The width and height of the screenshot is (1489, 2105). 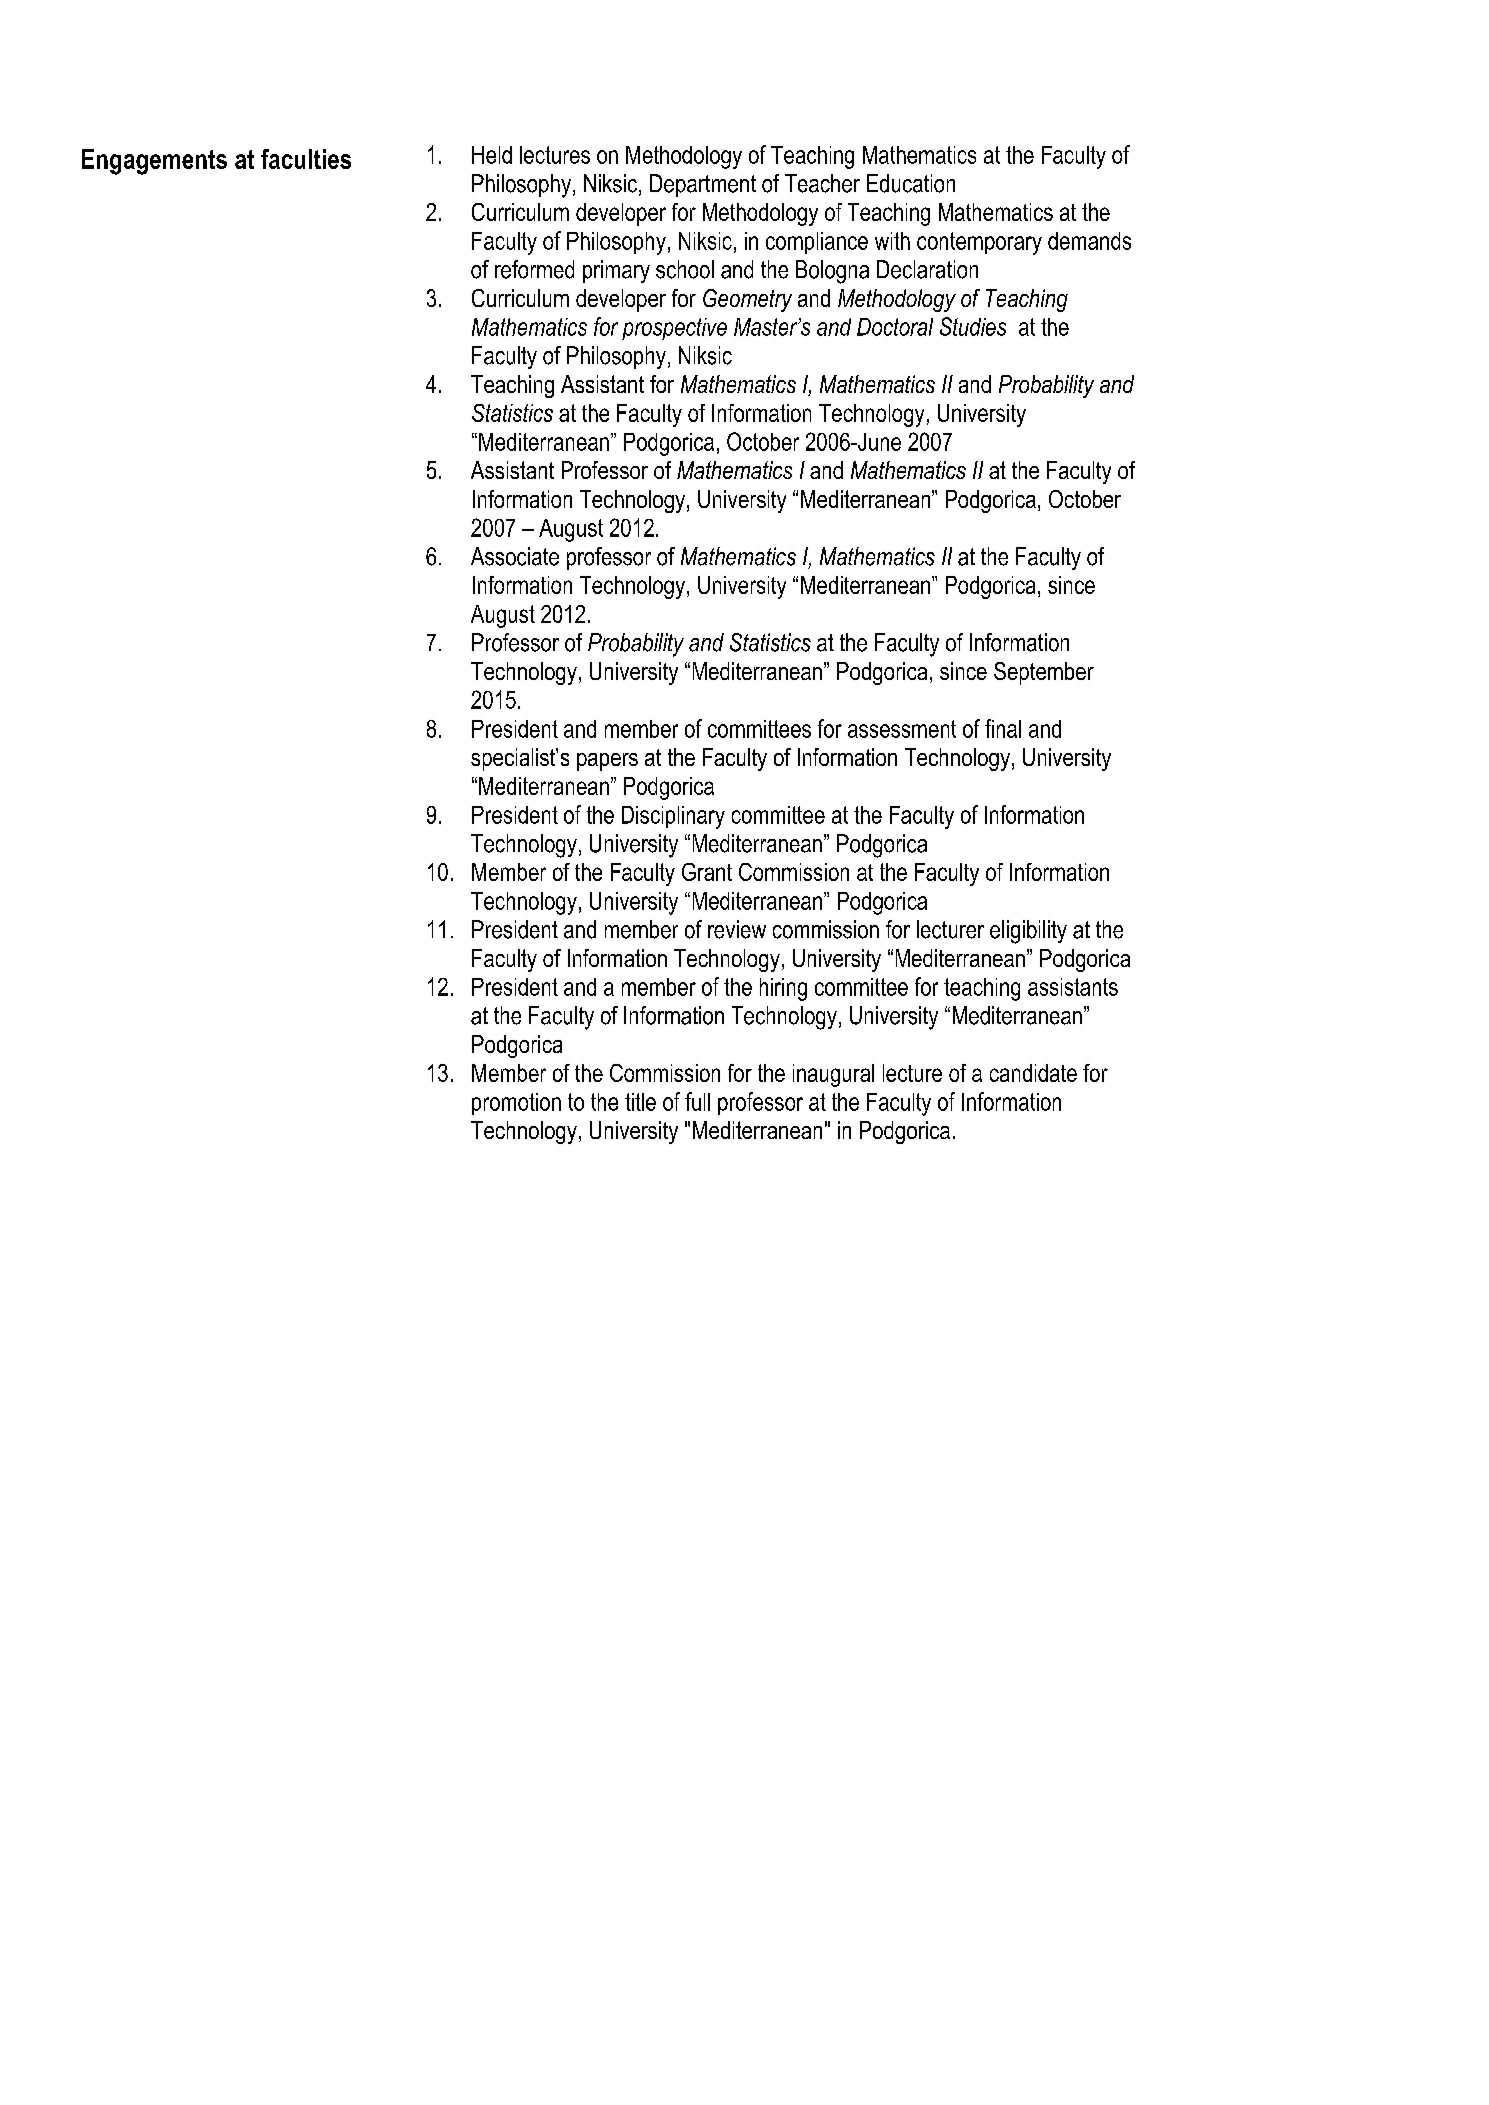 I want to click on candidate, so click(x=1033, y=1073).
